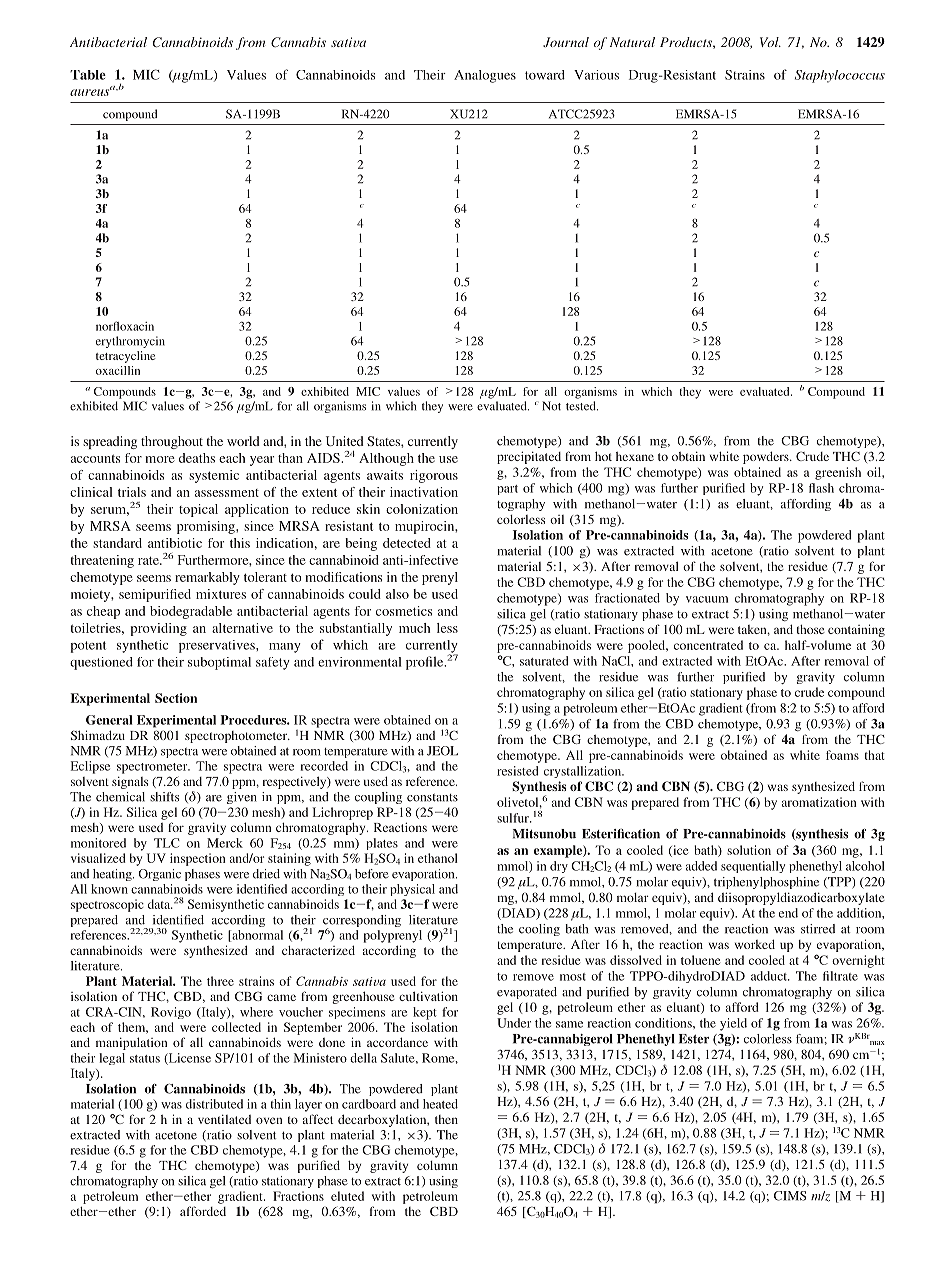 Image resolution: width=952 pixels, height=1266 pixels. Describe the element at coordinates (164, 797) in the page. I see `shifts` at that location.
